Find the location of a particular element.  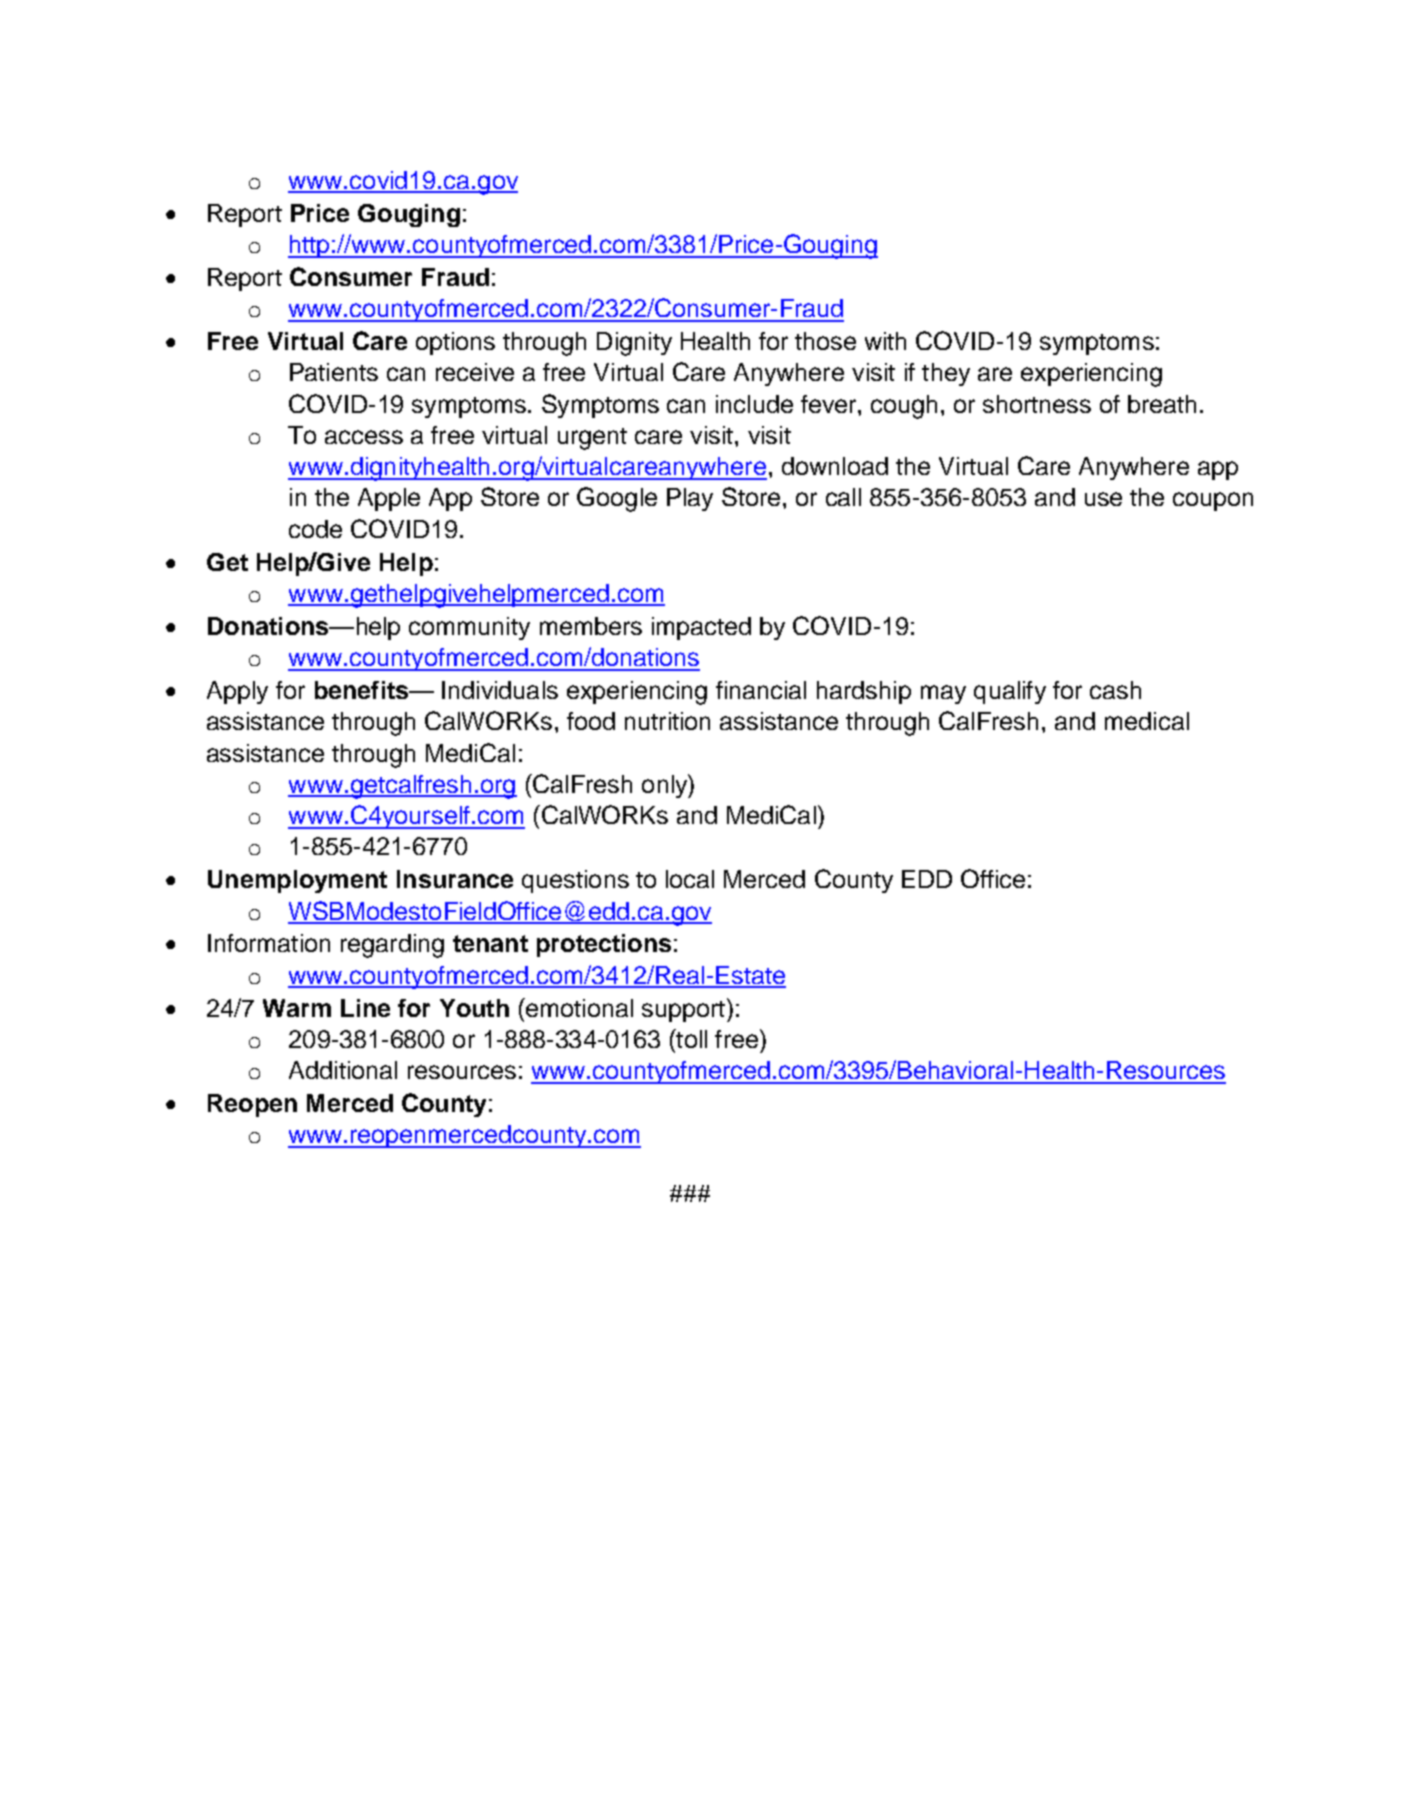

toll is located at coordinates (690, 1038).
